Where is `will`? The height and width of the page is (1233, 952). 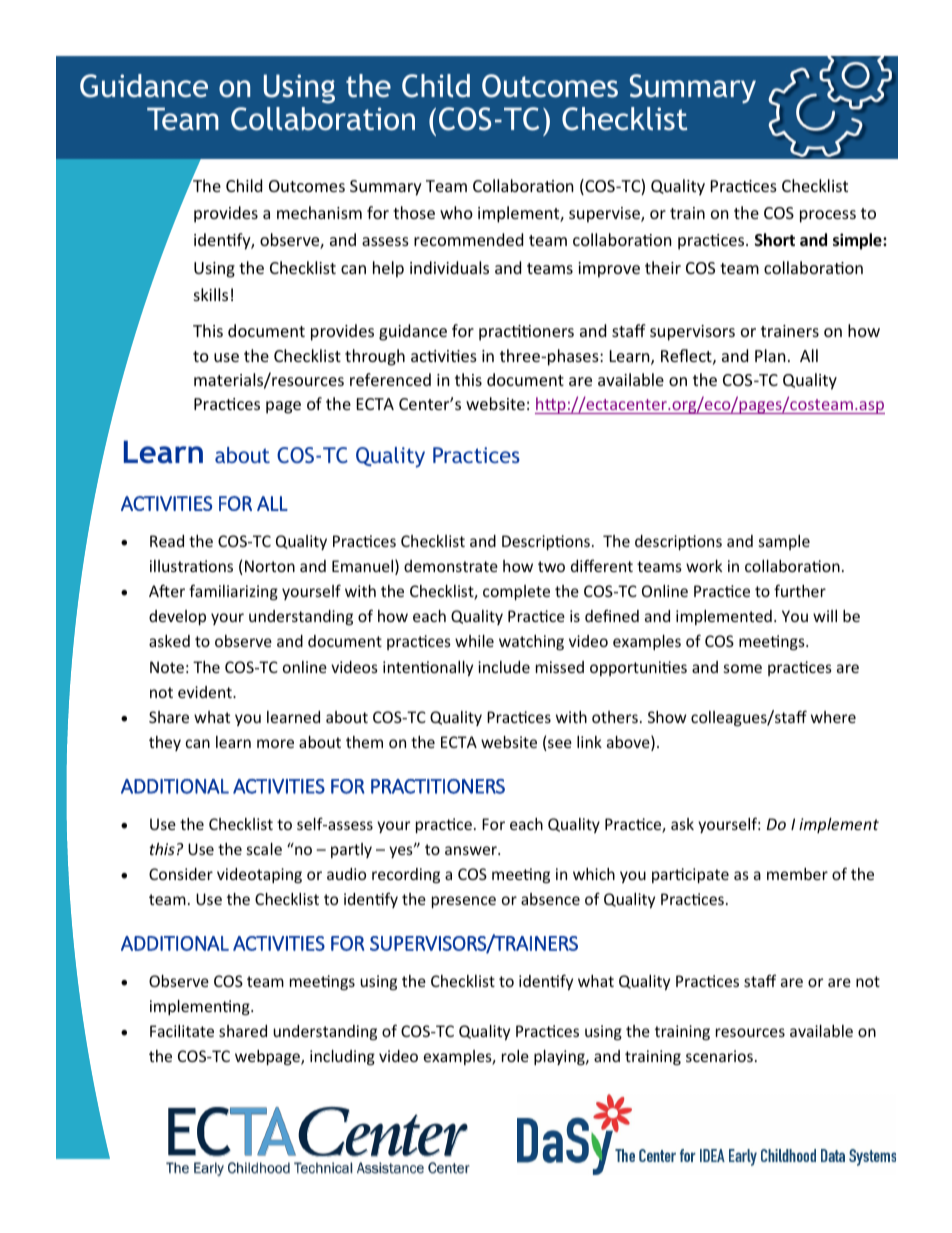 will is located at coordinates (825, 616).
